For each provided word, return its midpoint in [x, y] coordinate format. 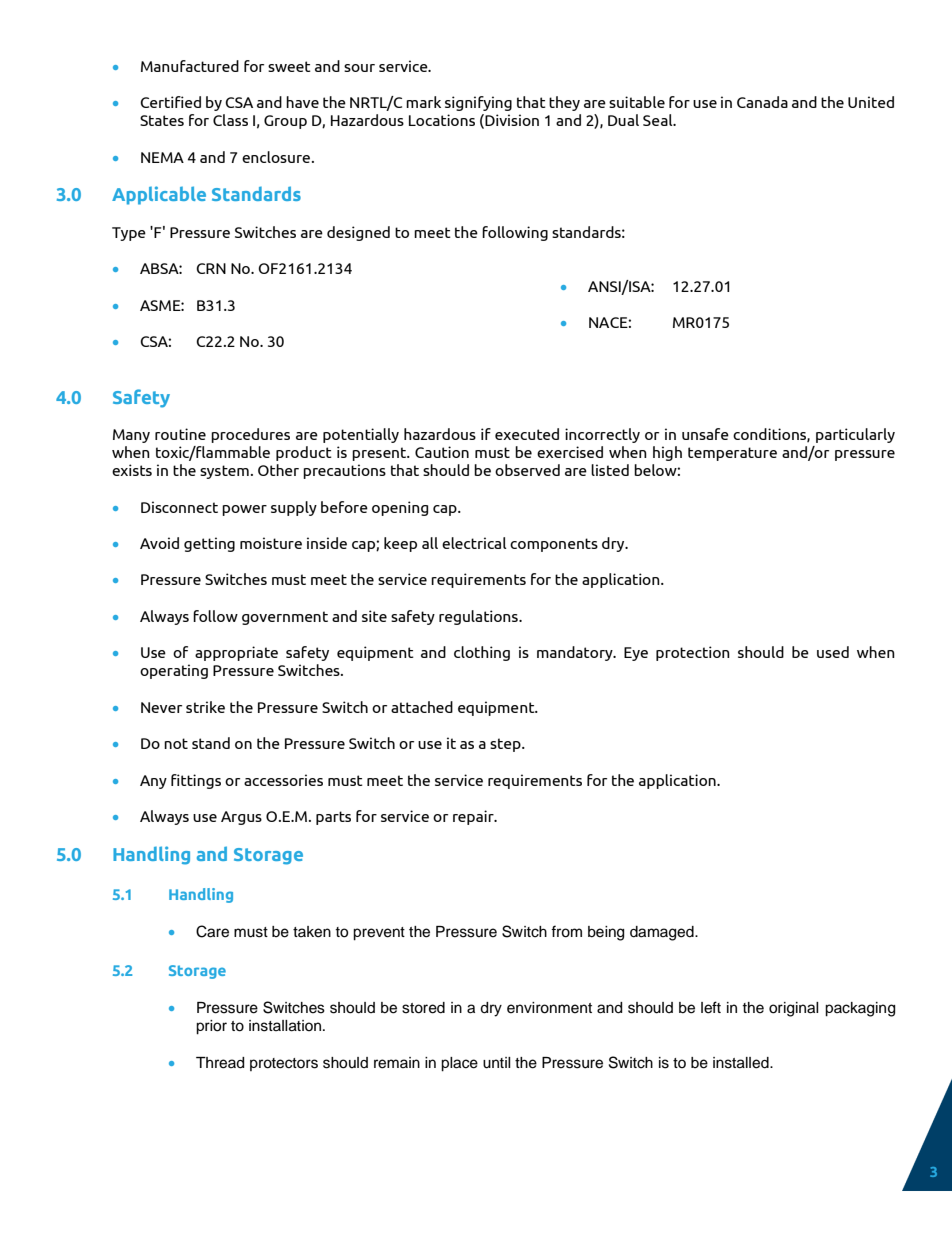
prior [211, 1027]
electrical [474, 543]
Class [230, 120]
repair [474, 817]
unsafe [705, 434]
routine [180, 434]
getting [209, 544]
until [497, 1063]
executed [527, 434]
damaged [663, 933]
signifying [478, 103]
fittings [196, 781]
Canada [762, 102]
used [833, 652]
